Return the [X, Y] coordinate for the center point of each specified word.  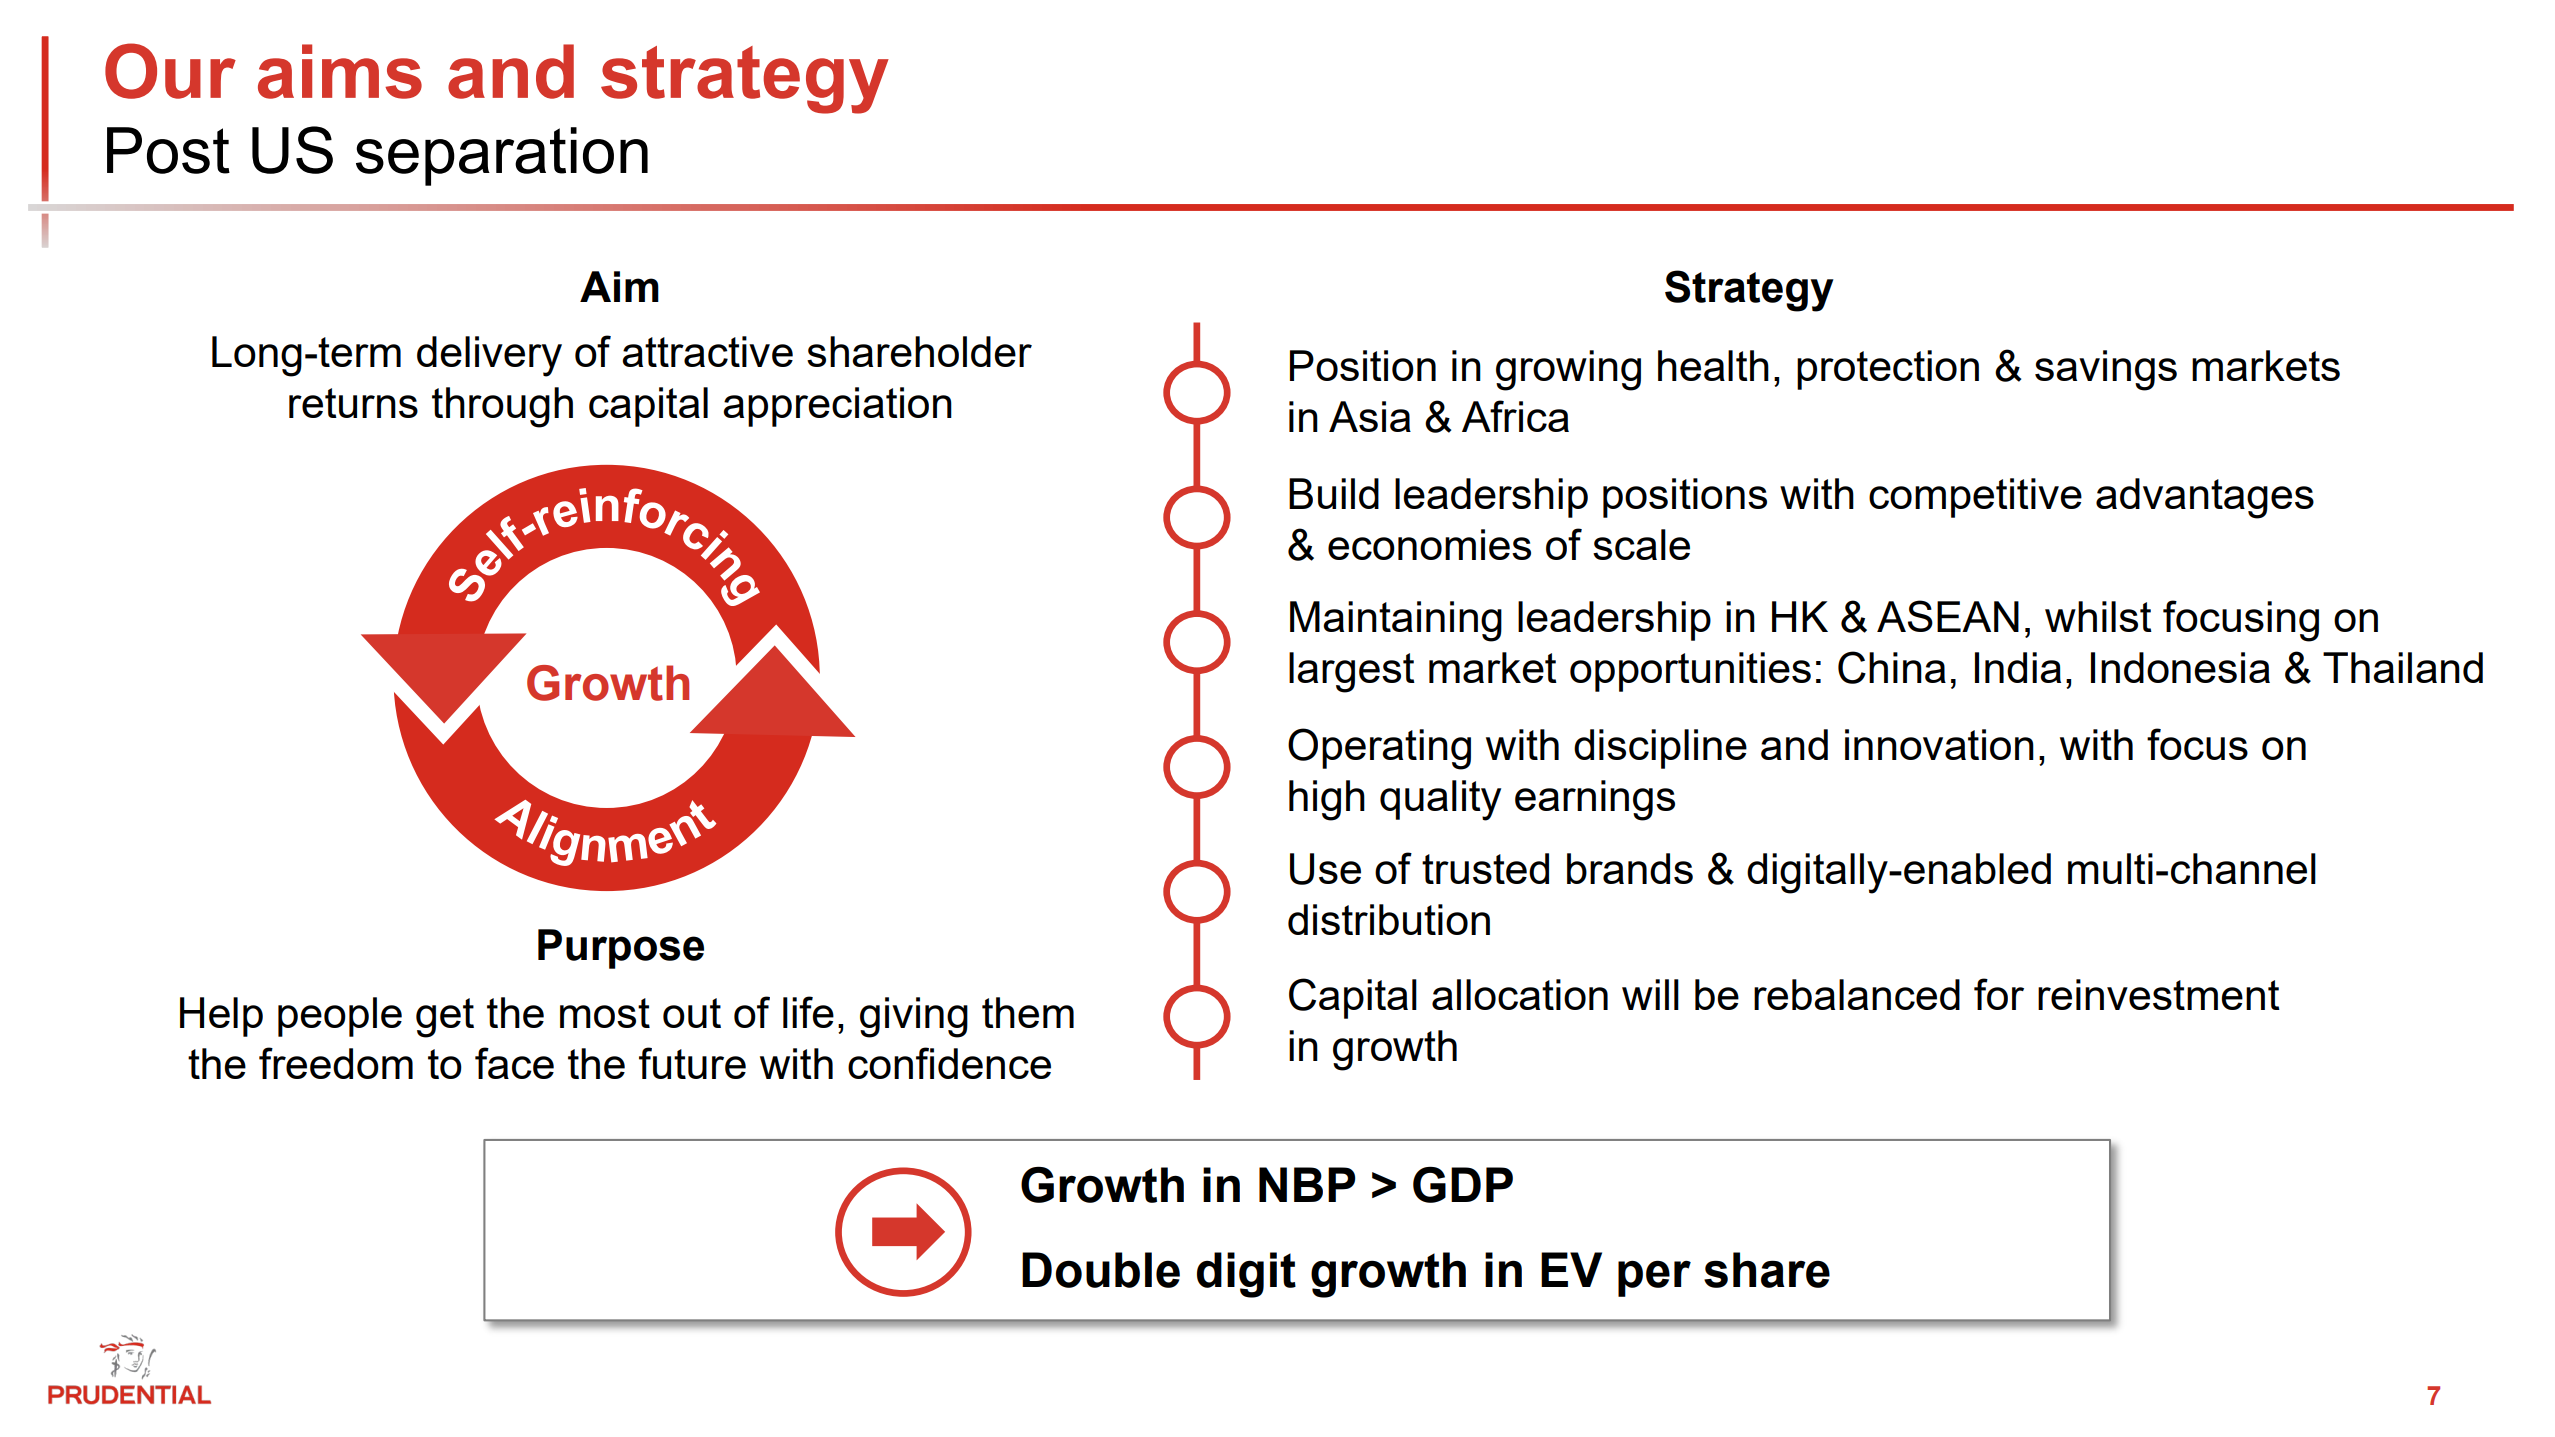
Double [1101, 1270]
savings [2106, 370]
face [514, 1063]
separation [502, 156]
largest [1352, 672]
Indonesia [2180, 667]
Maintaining [1396, 621]
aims [340, 71]
